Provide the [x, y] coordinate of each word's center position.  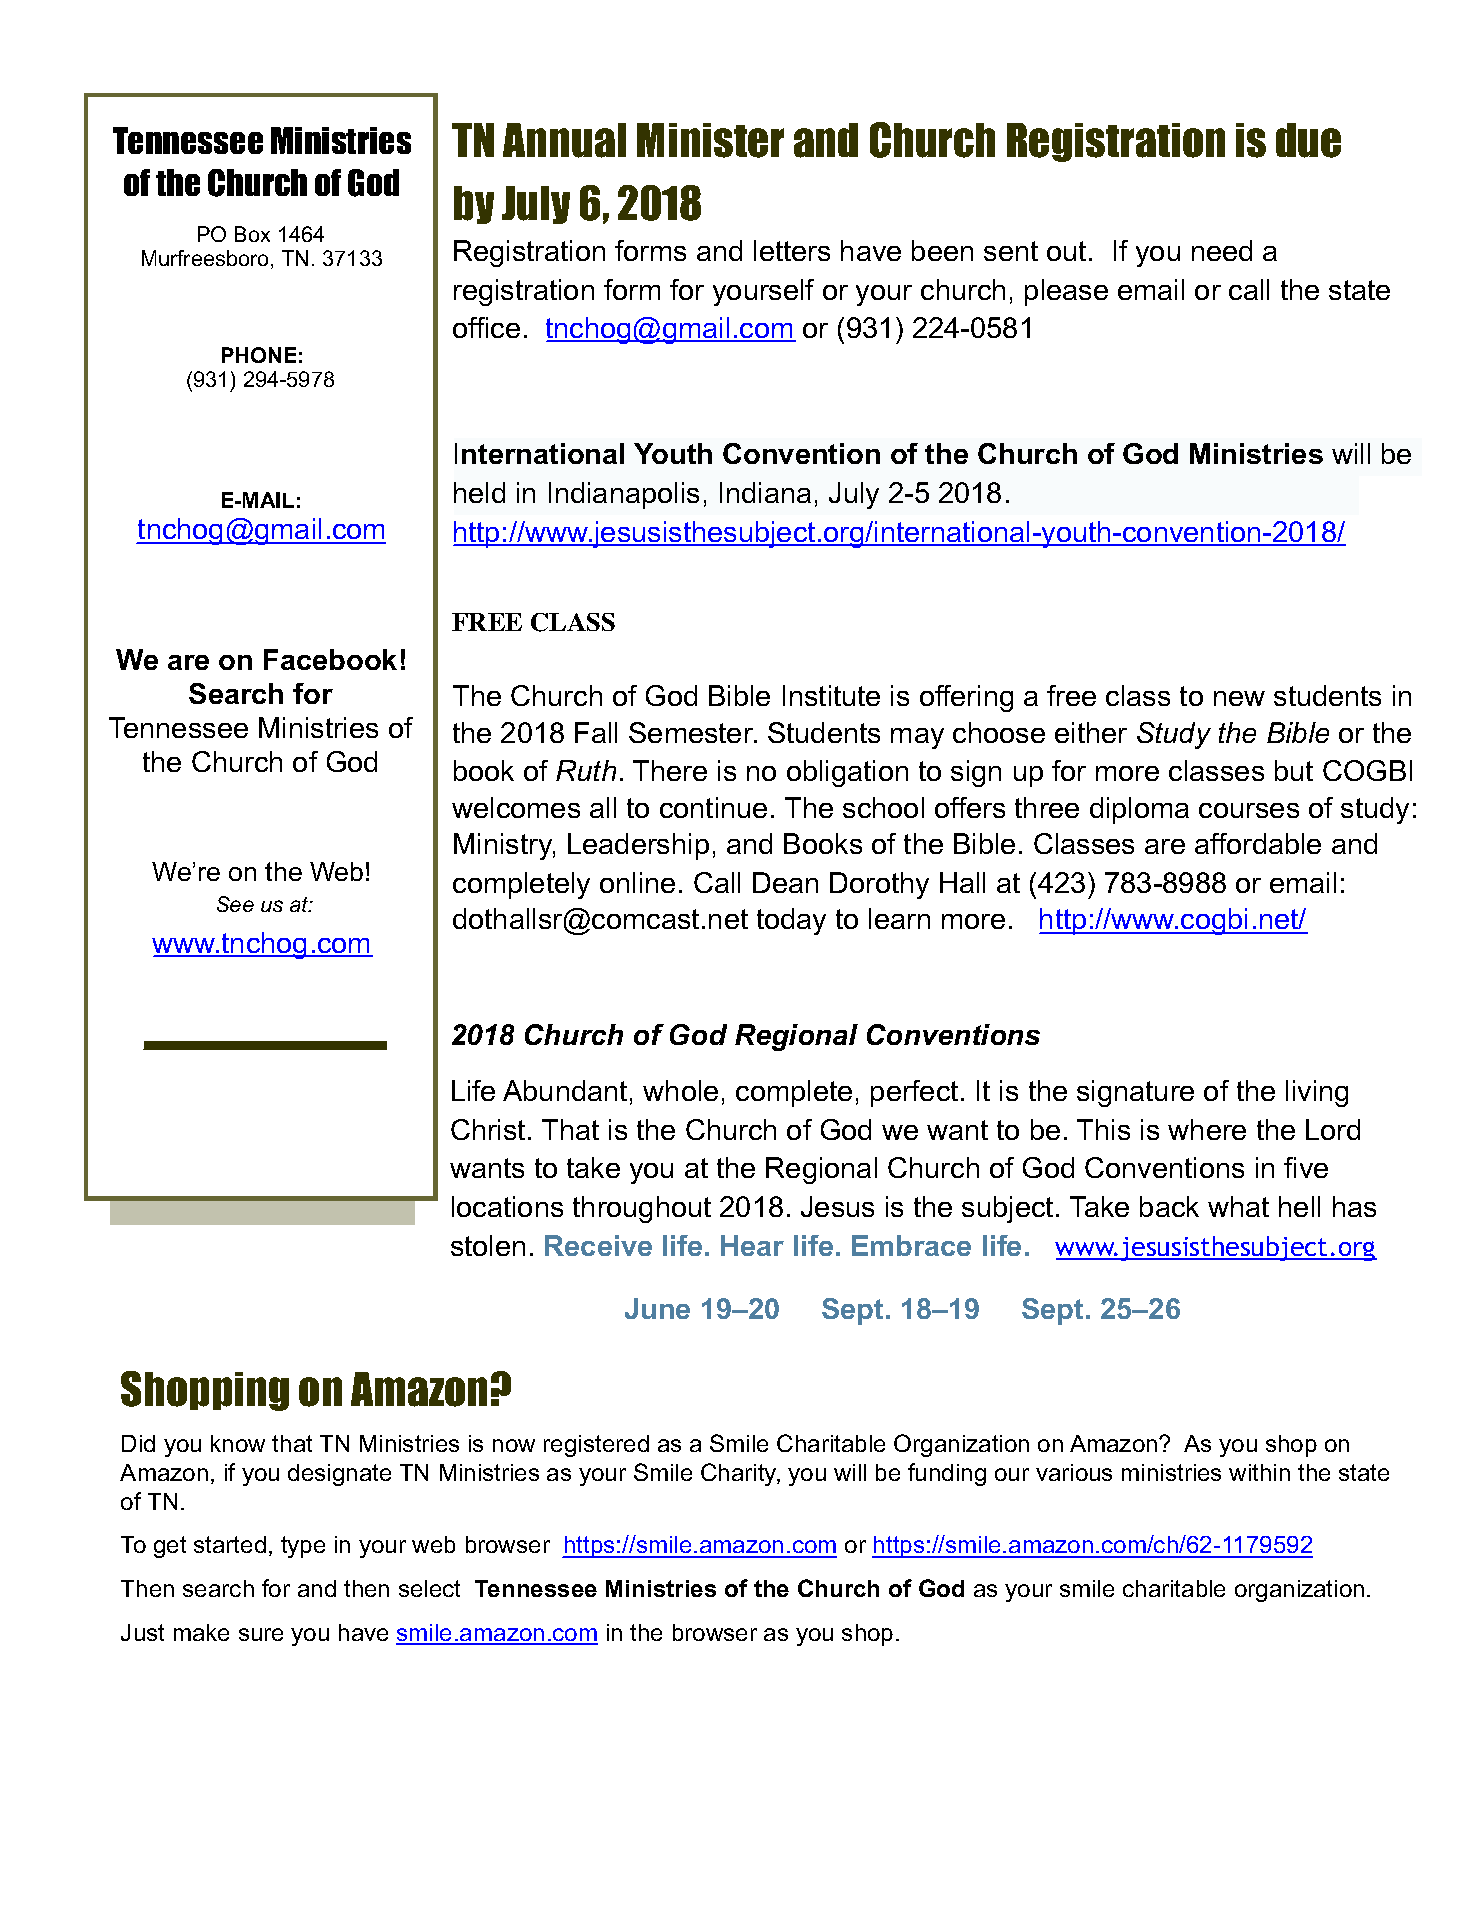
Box [252, 234]
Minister [710, 140]
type [303, 1547]
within [1259, 1472]
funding [947, 1474]
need [1222, 250]
